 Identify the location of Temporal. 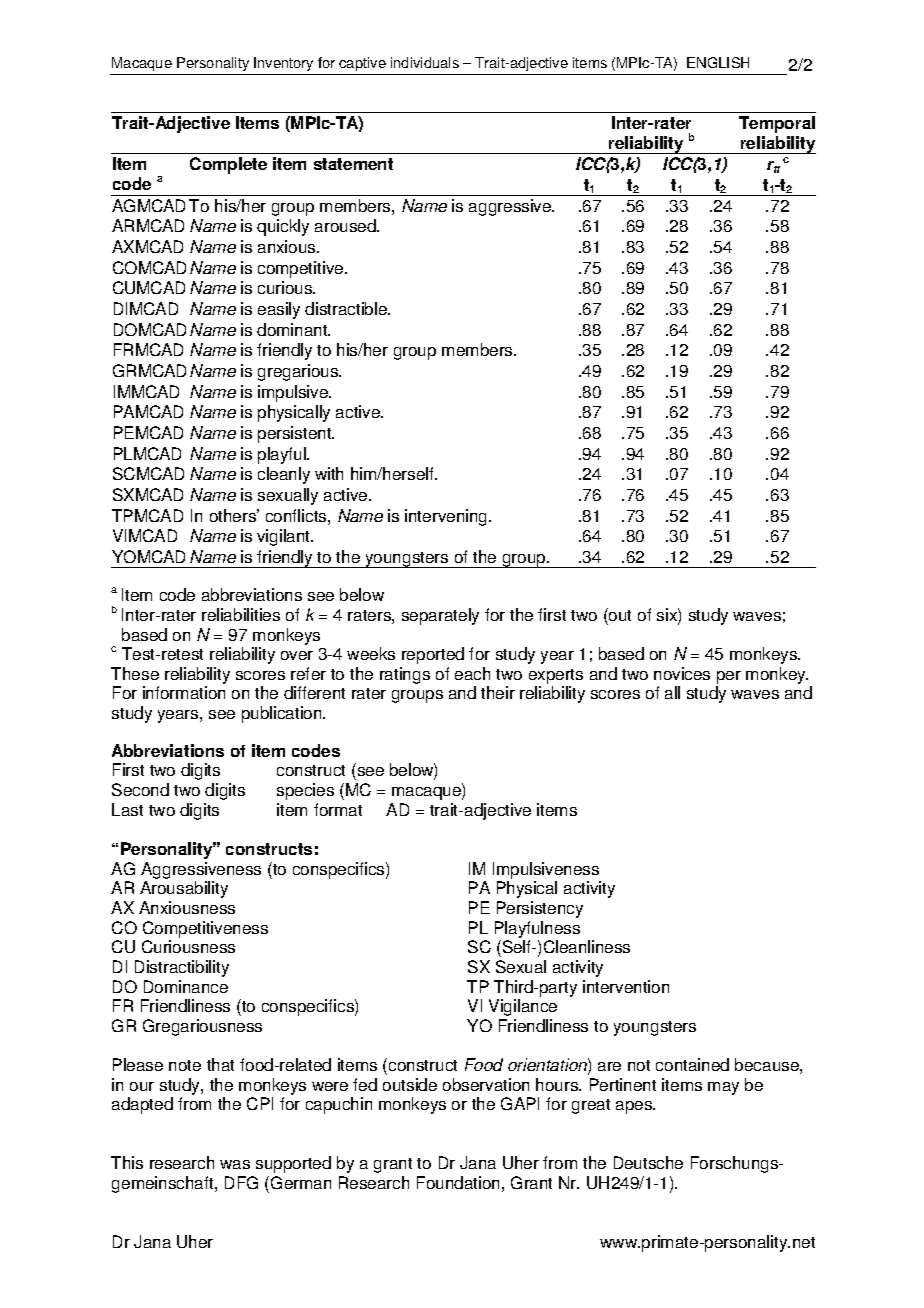
(777, 124).
